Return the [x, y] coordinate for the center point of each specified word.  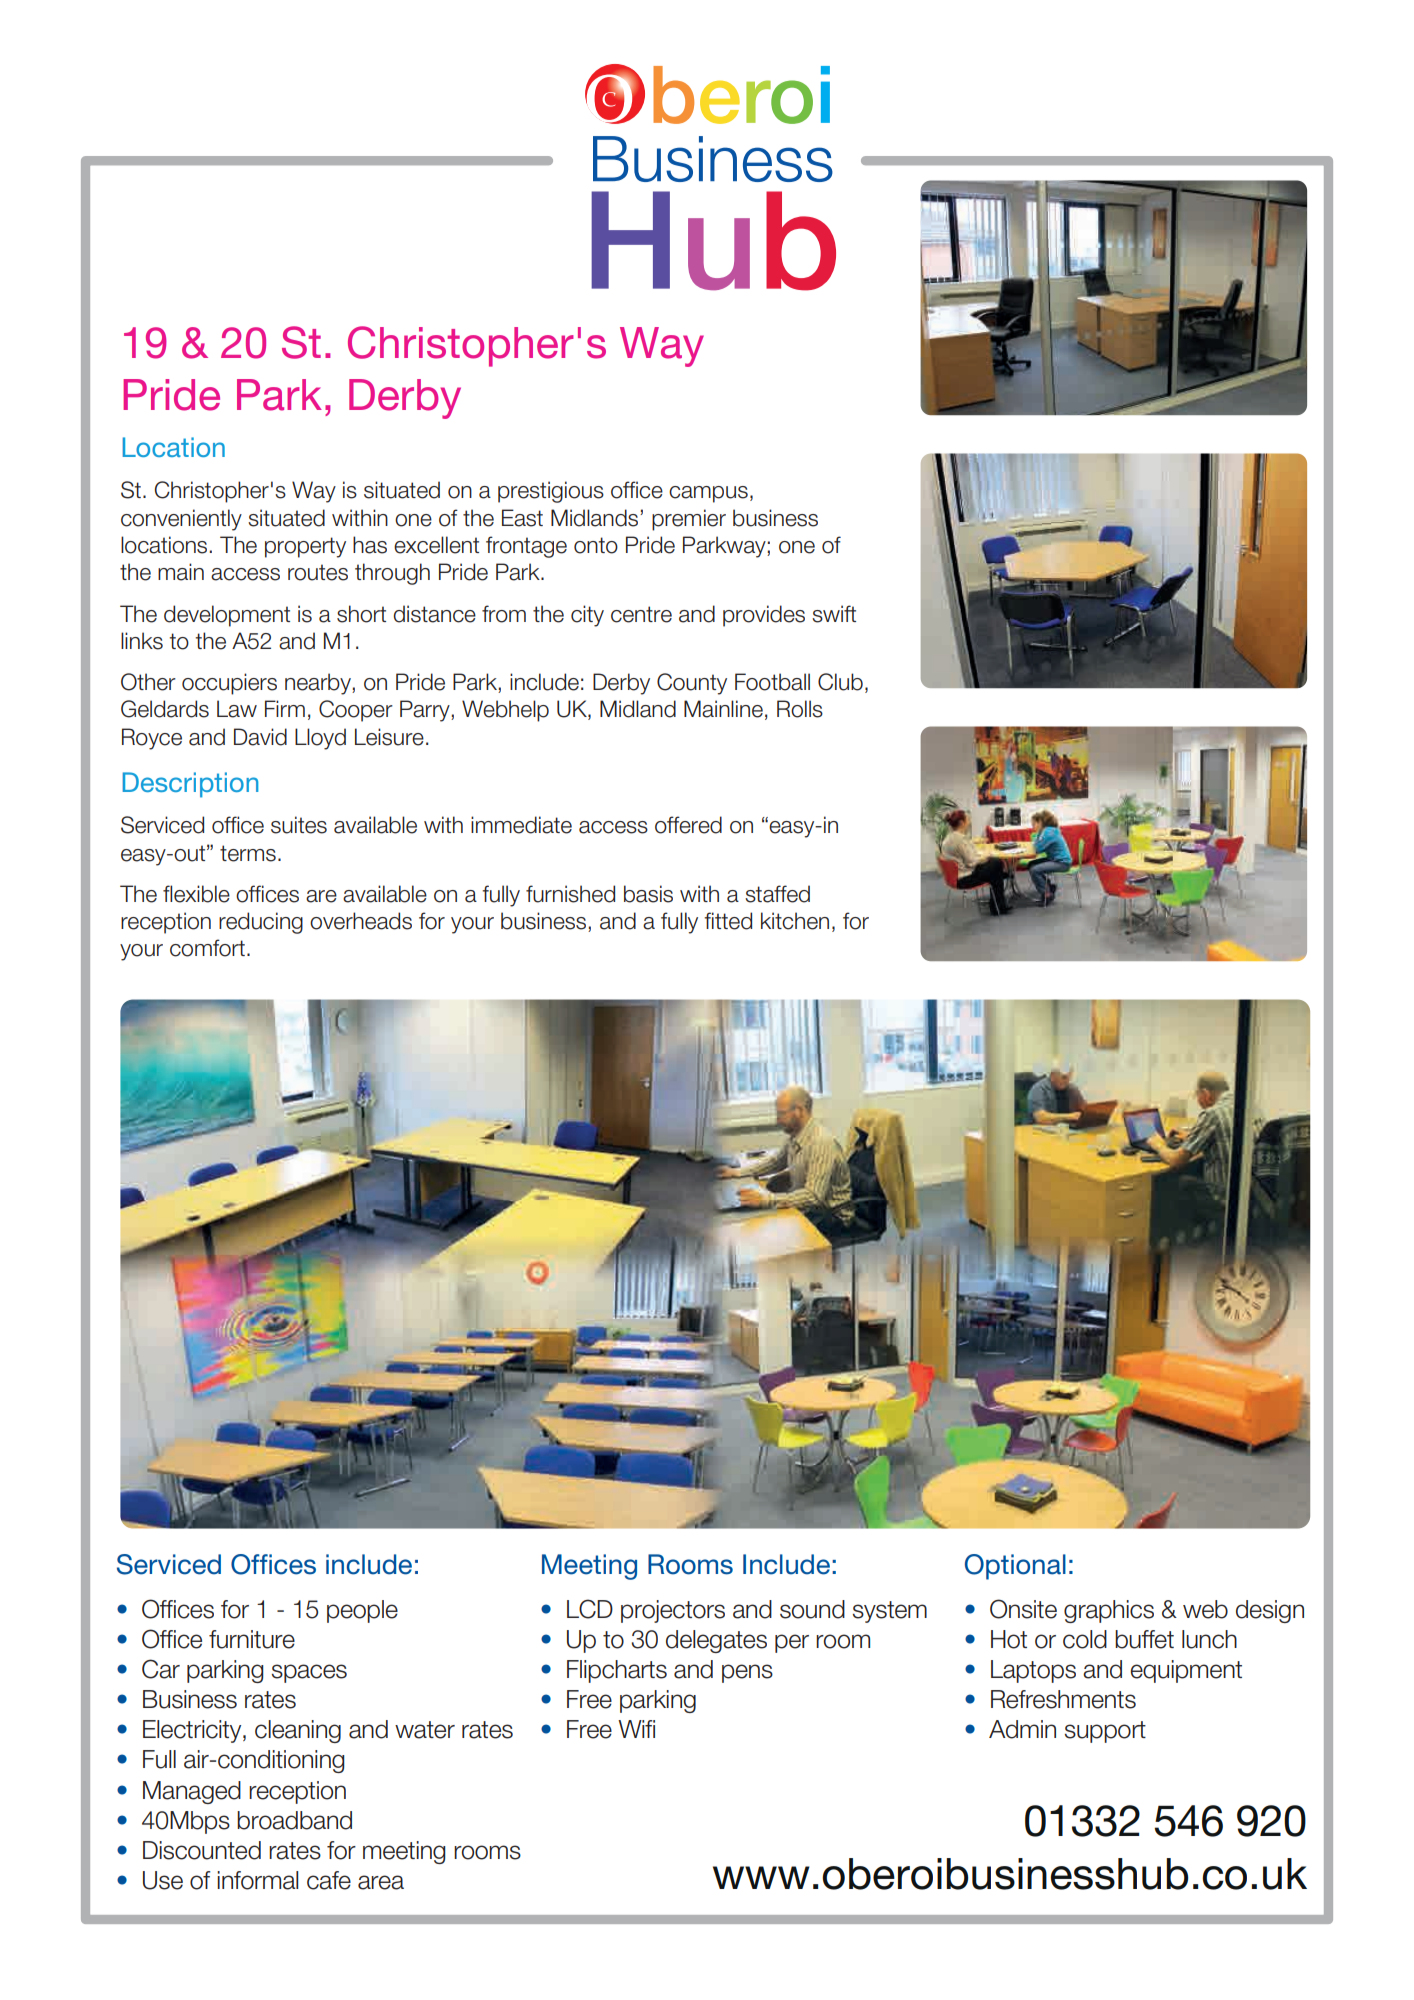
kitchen [795, 921]
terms [248, 853]
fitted [728, 921]
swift [834, 614]
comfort [207, 948]
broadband [294, 1820]
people [362, 1611]
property [305, 547]
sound [812, 1609]
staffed [777, 894]
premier [689, 520]
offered [688, 825]
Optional [1015, 1567]
